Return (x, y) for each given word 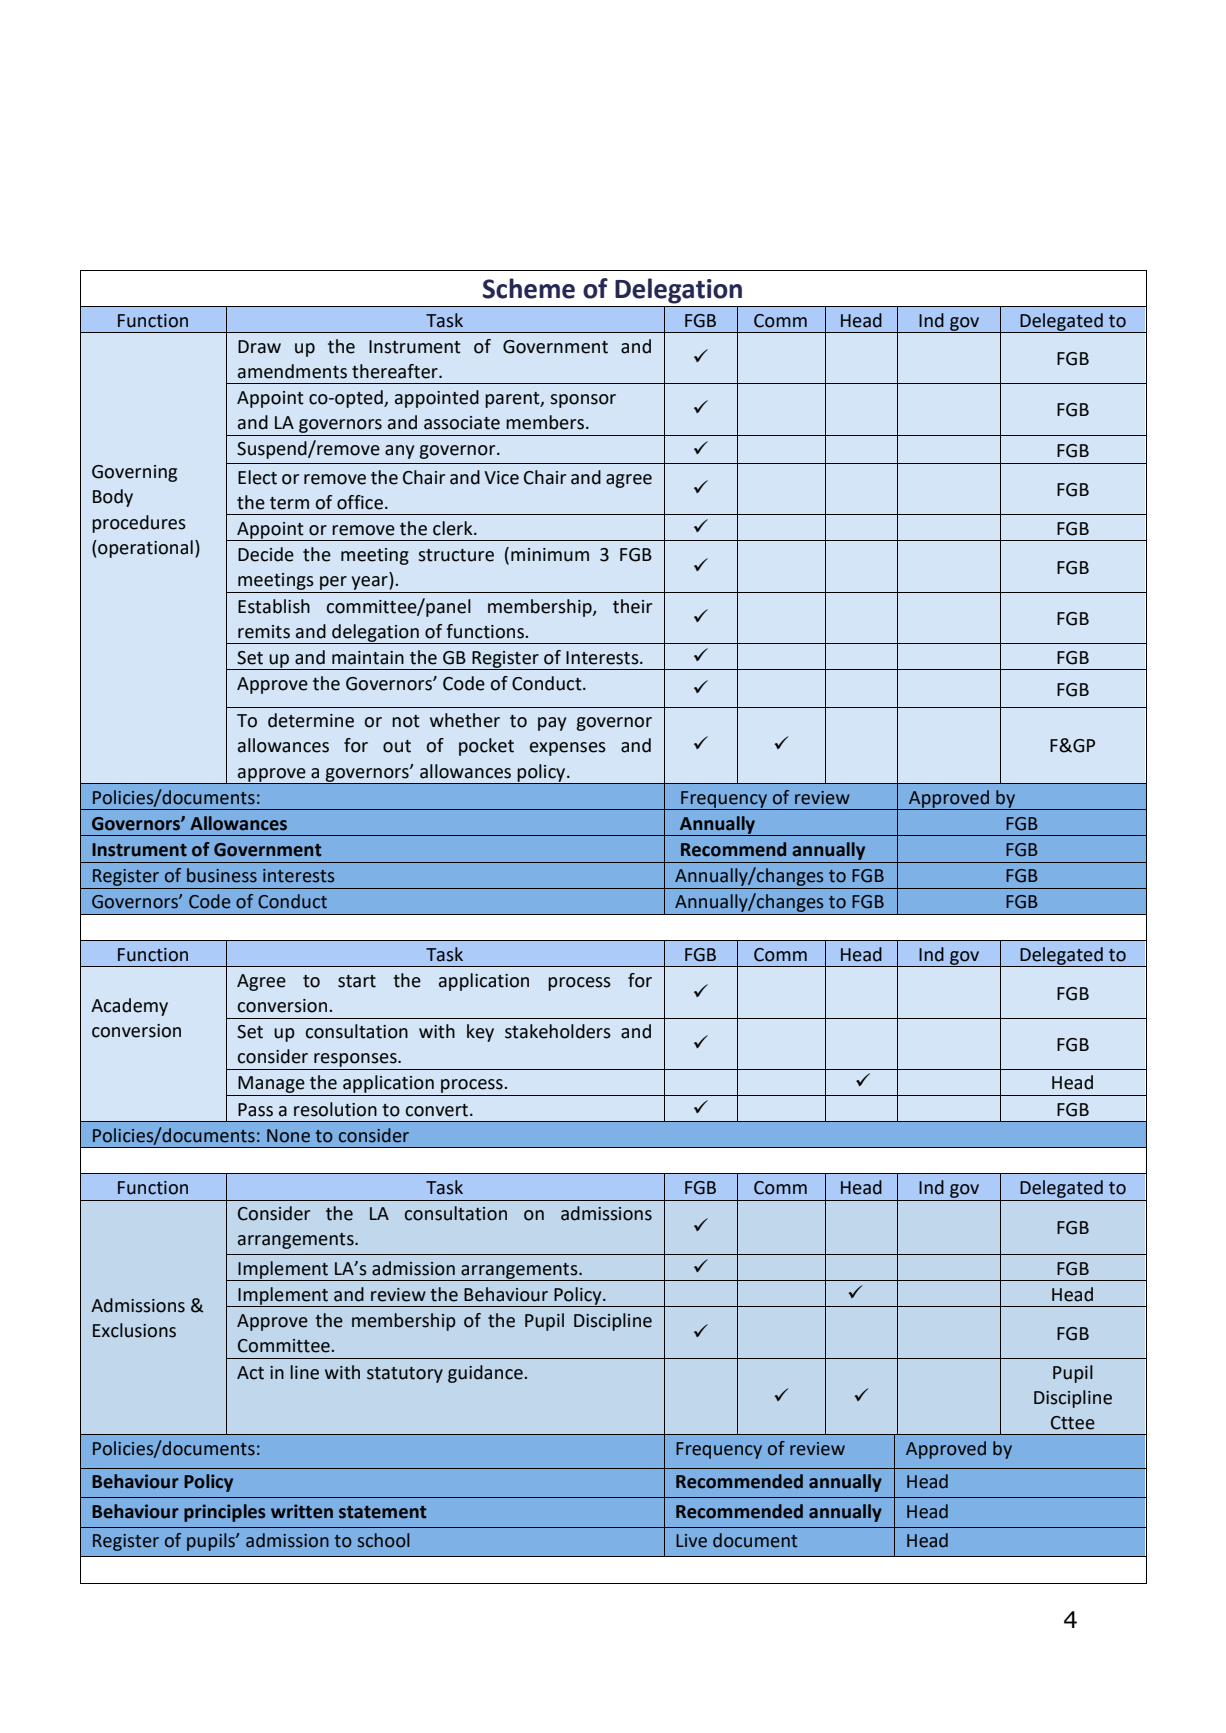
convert (438, 1110)
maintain (368, 658)
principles (224, 1513)
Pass (255, 1110)
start (357, 981)
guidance (485, 1374)
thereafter (396, 371)
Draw (259, 347)
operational (144, 549)
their (632, 606)
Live (691, 1541)
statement (383, 1512)
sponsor (583, 401)
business (222, 875)
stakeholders (558, 1031)
